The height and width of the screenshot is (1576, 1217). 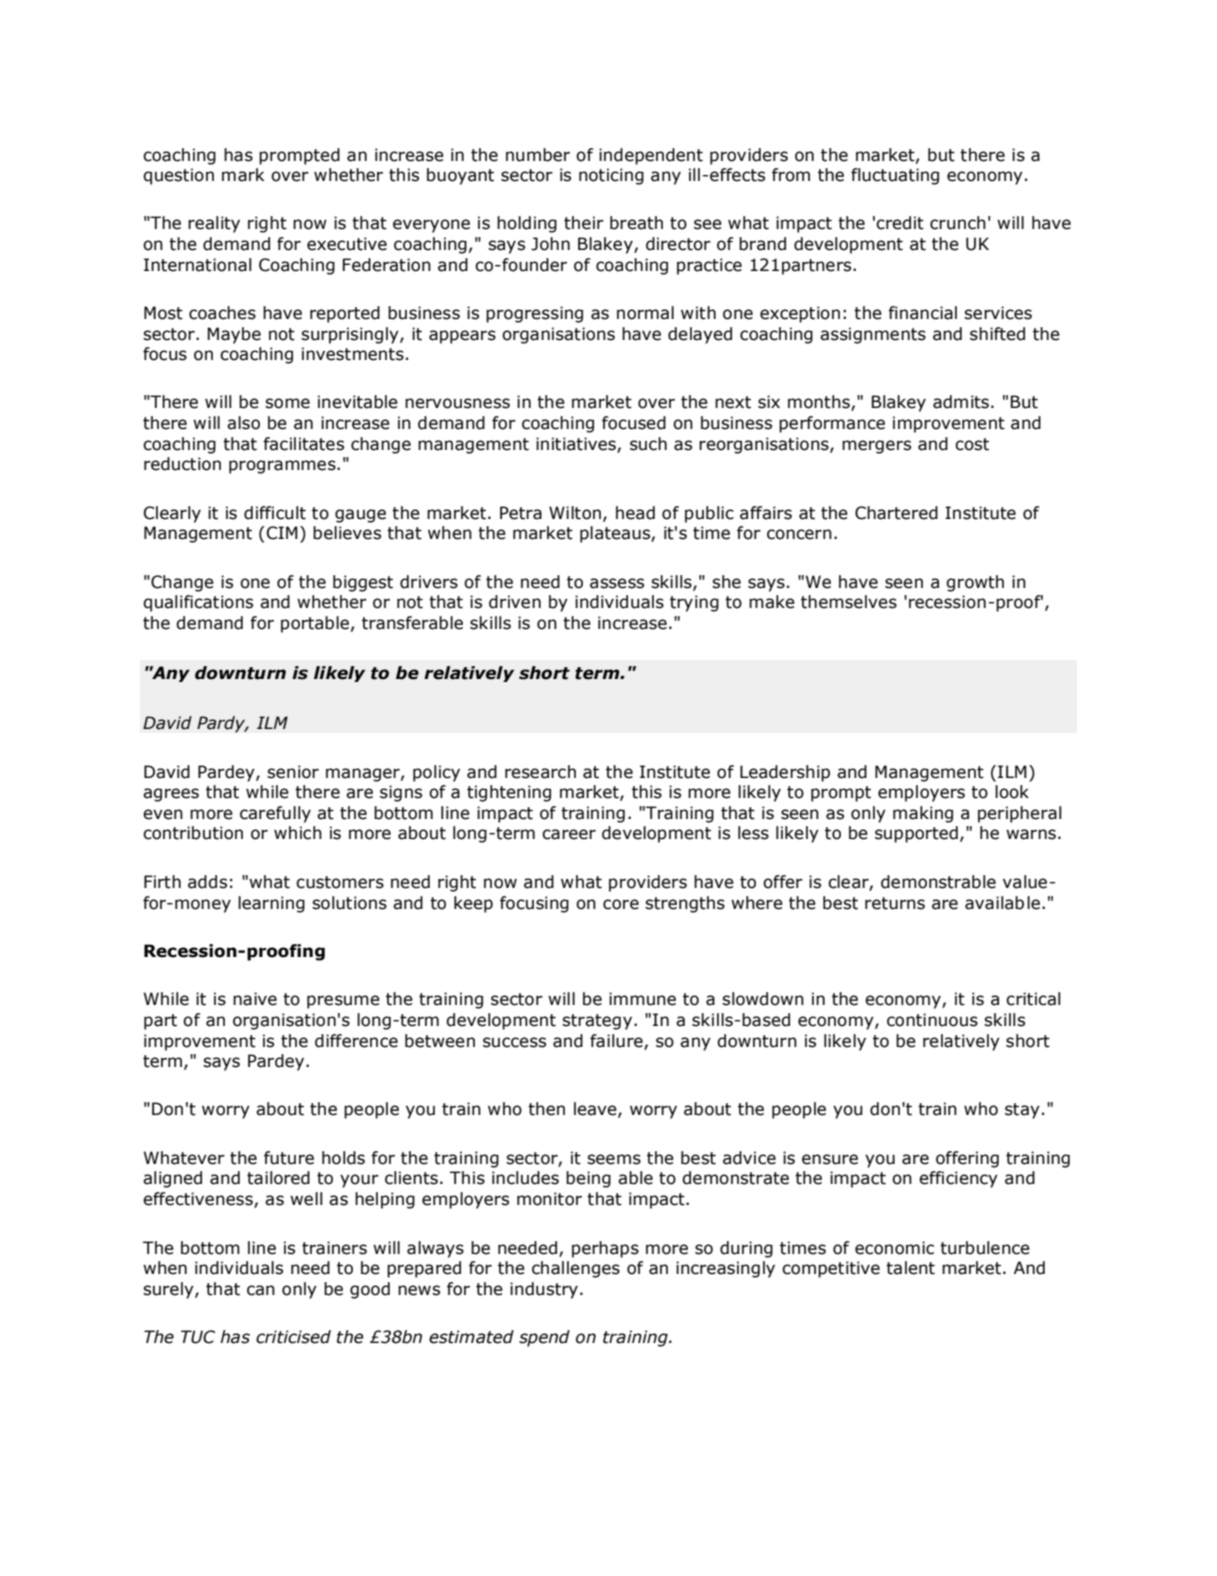 What do you see at coordinates (576, 1269) in the screenshot?
I see `challenges` at bounding box center [576, 1269].
